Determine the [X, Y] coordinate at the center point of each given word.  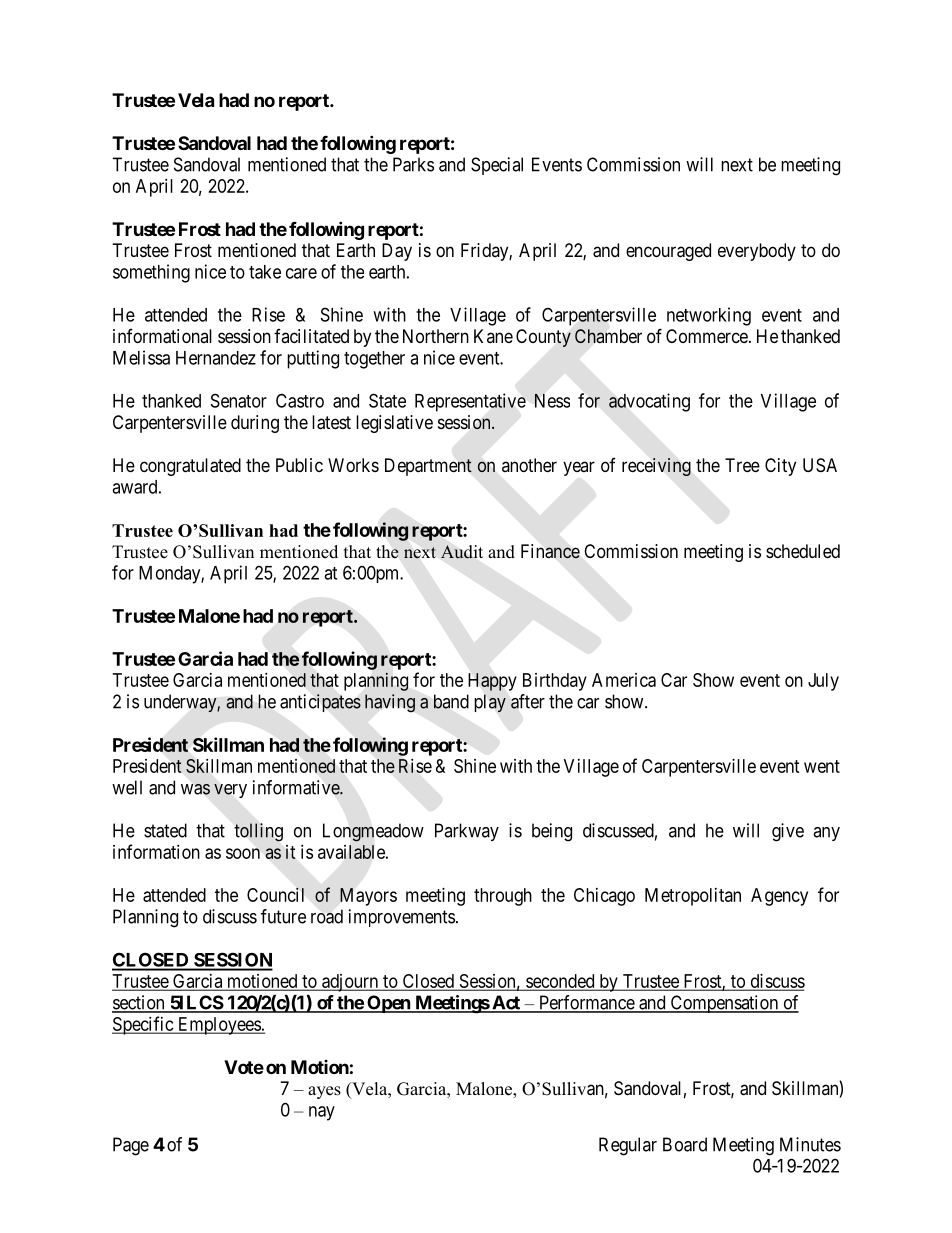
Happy [492, 682]
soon [243, 853]
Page [131, 1146]
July [823, 682]
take [265, 272]
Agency [779, 897]
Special [497, 166]
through [503, 897]
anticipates [320, 703]
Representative [470, 402]
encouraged [668, 252]
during [255, 424]
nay [322, 1113]
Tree [742, 465]
